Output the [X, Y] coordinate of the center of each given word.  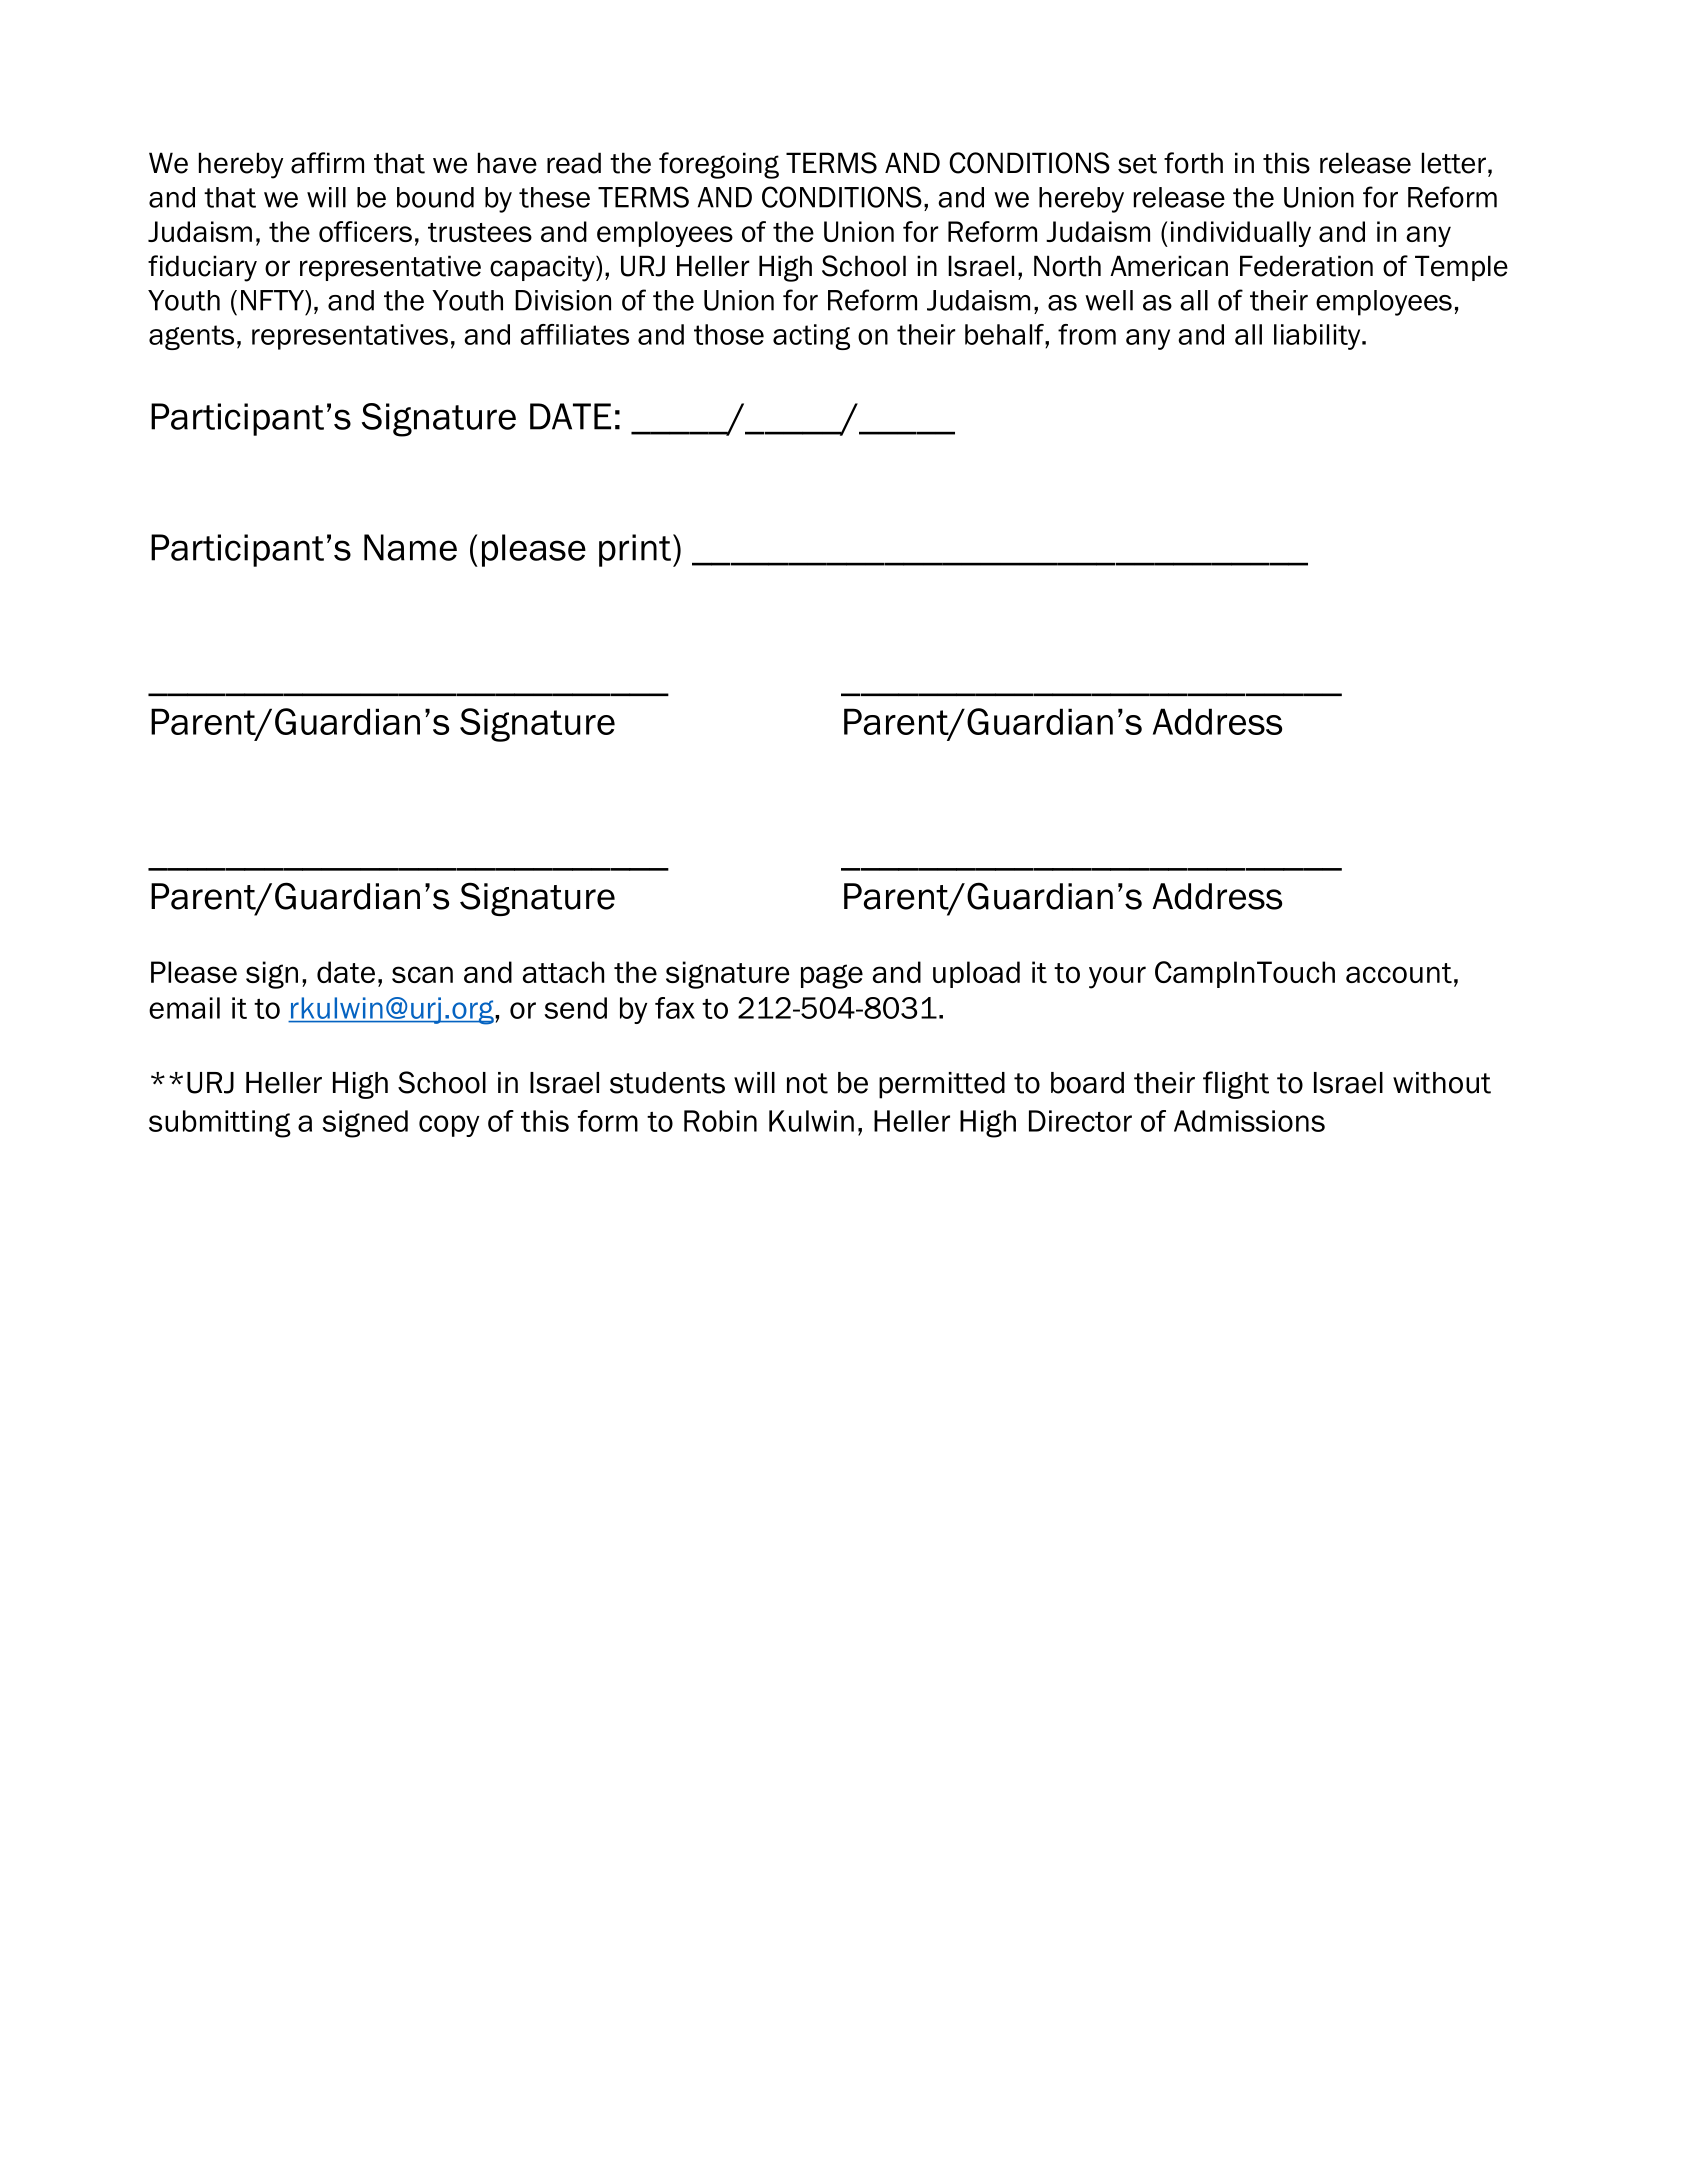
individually [1241, 234]
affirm [327, 163]
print [635, 550]
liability [1318, 337]
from [1087, 334]
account [1399, 973]
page [832, 976]
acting [811, 337]
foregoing [719, 165]
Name [410, 547]
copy [449, 1126]
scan [422, 974]
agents [191, 337]
